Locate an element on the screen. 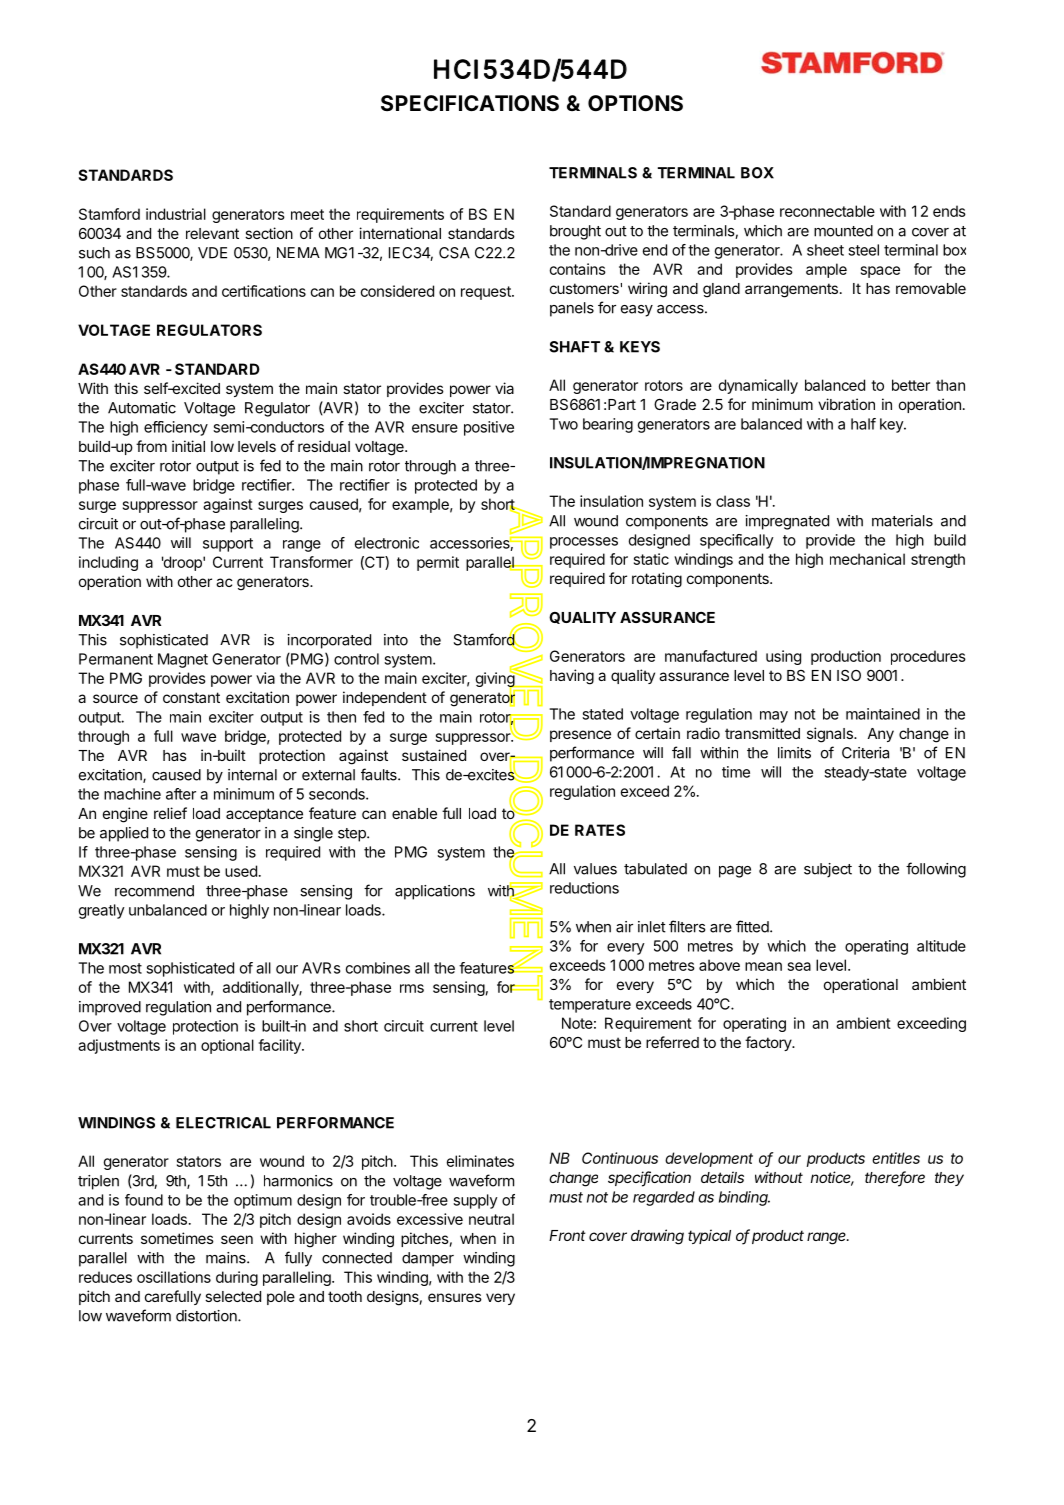  mounted is located at coordinates (843, 231).
